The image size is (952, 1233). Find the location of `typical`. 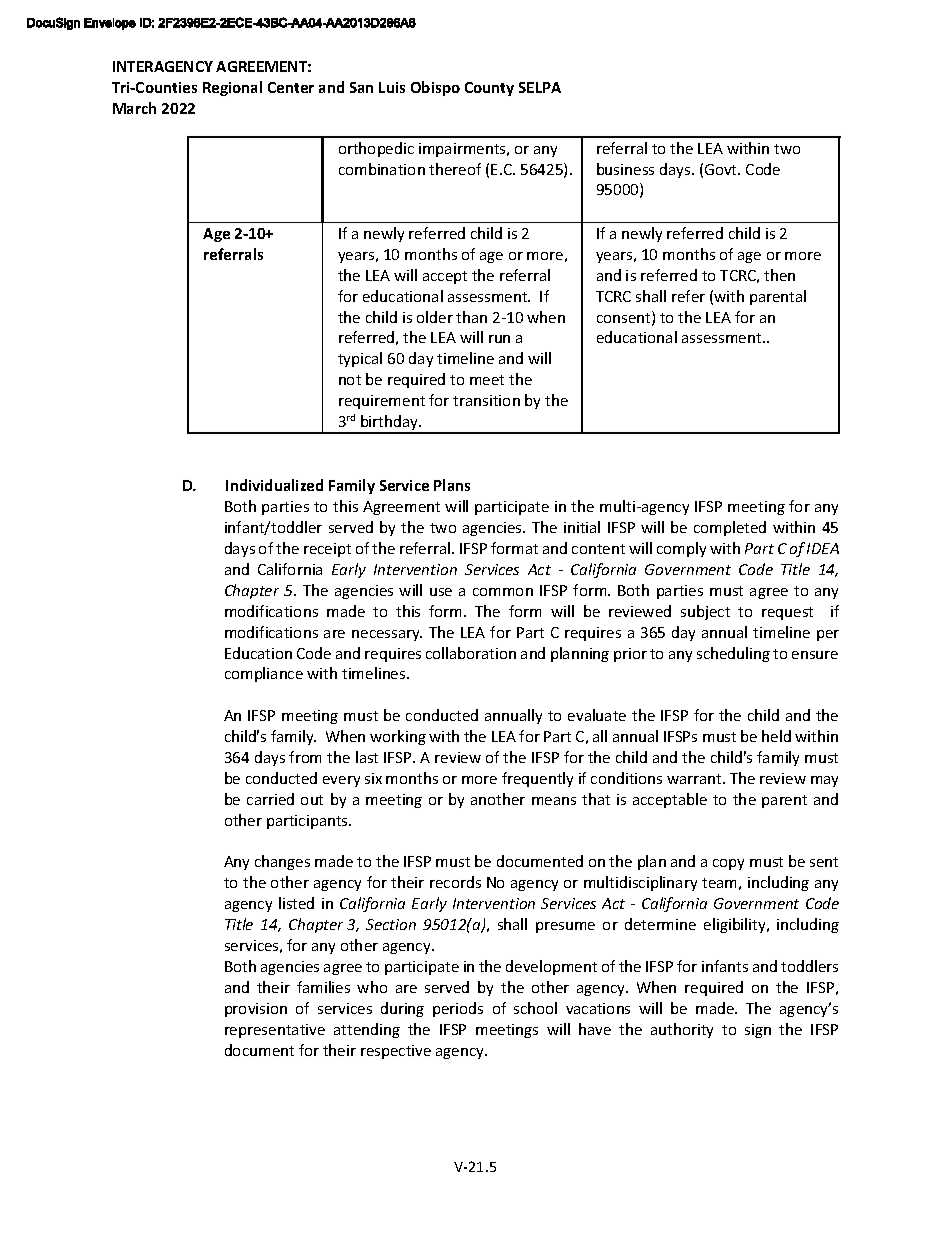

typical is located at coordinates (360, 359).
